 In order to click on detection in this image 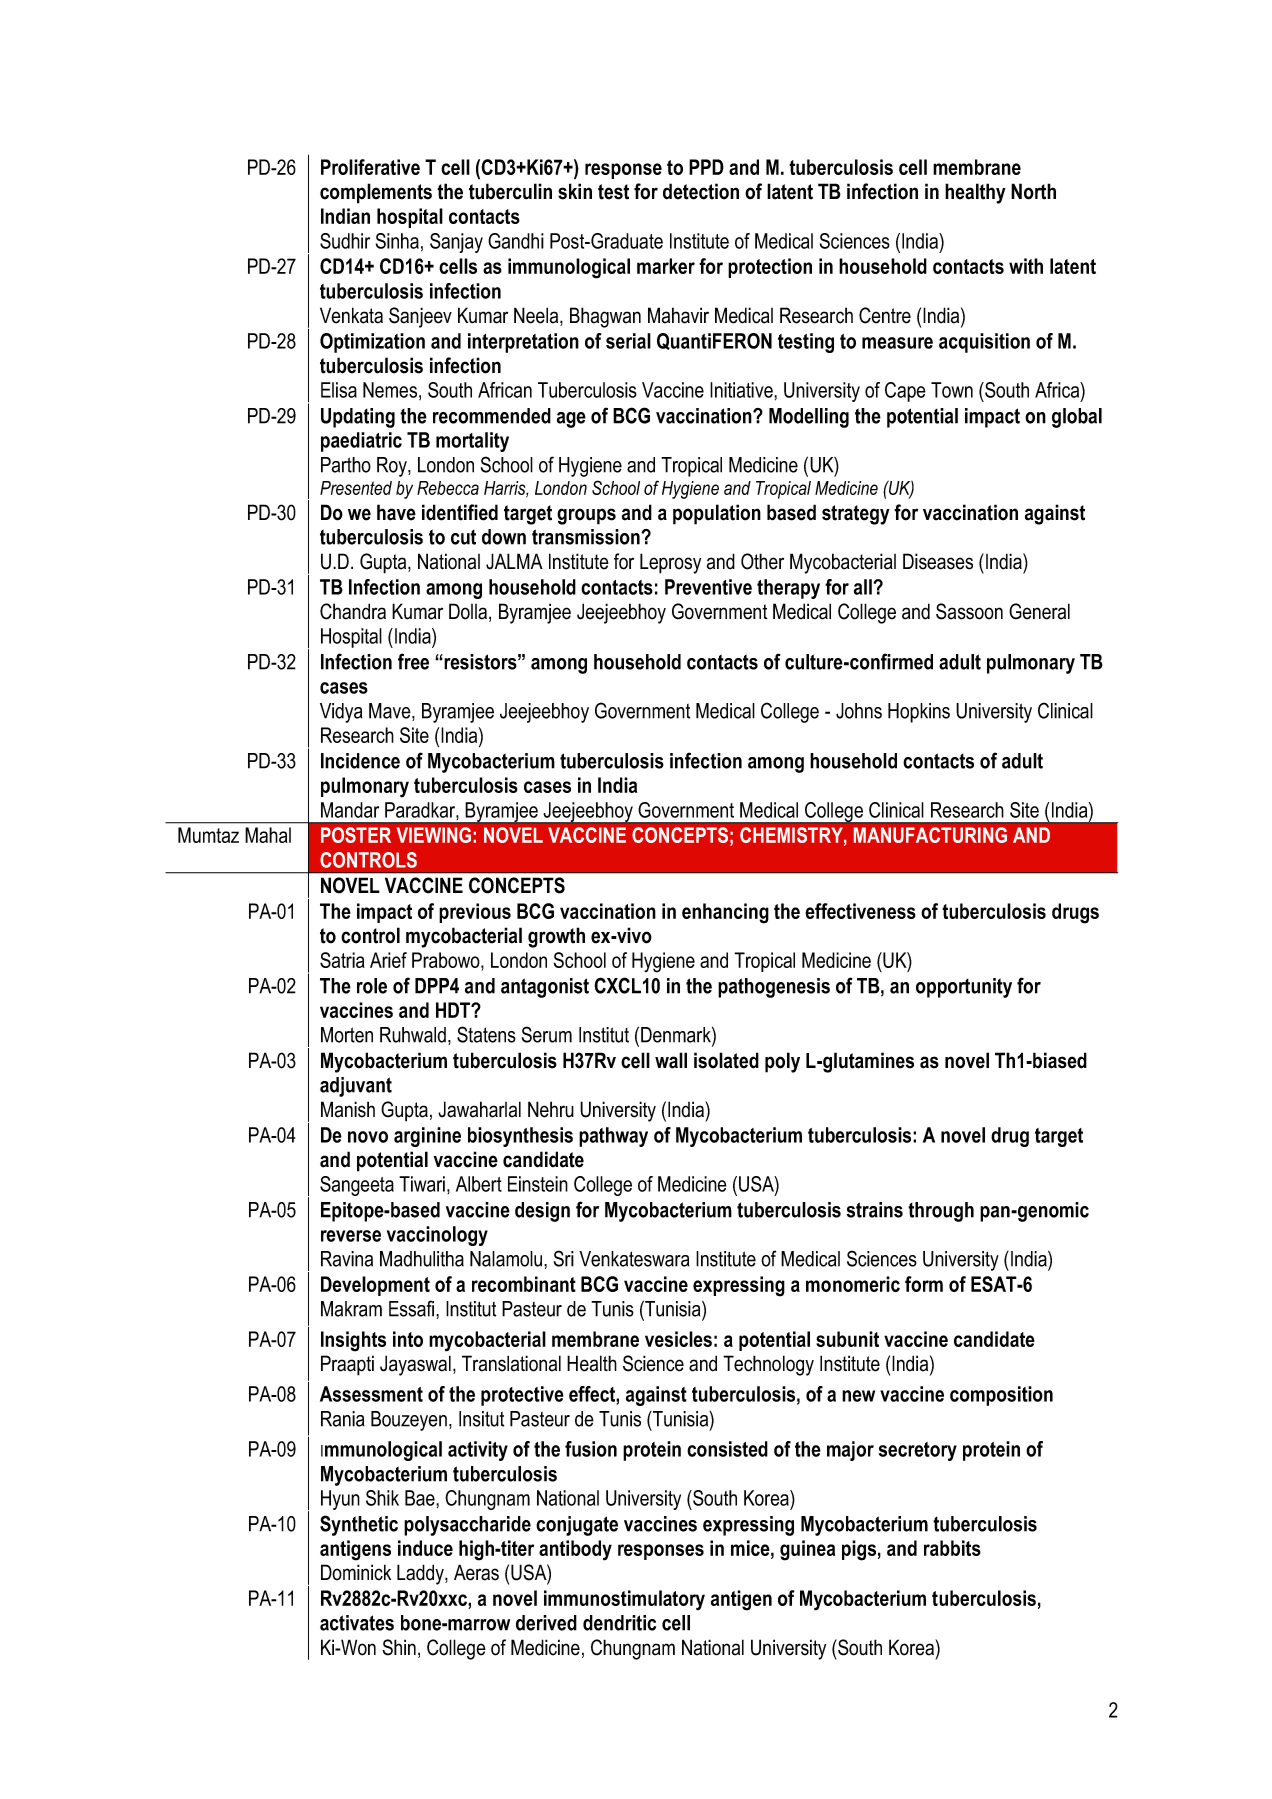, I will do `click(701, 191)`.
